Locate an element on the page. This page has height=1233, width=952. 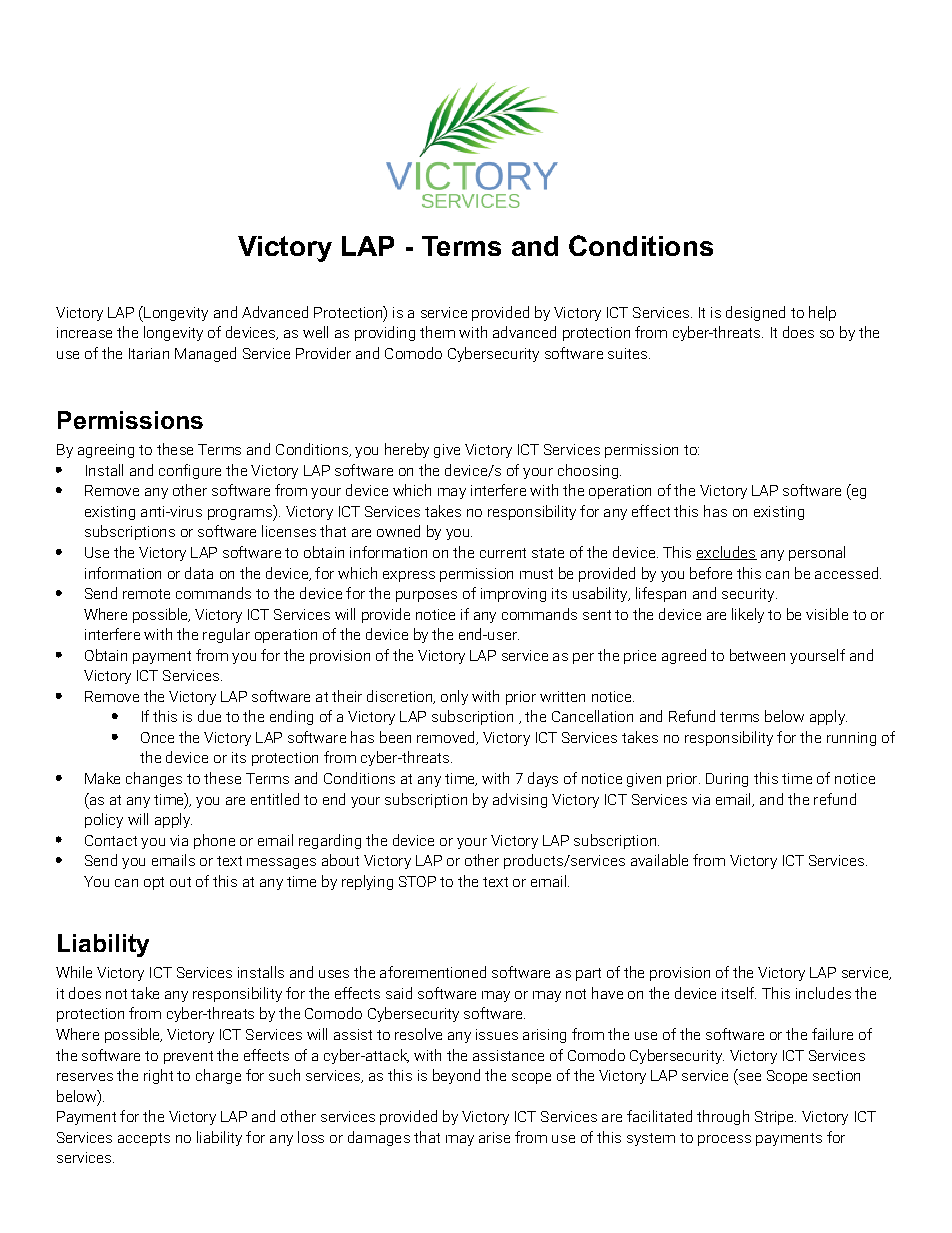
Once is located at coordinates (157, 737).
